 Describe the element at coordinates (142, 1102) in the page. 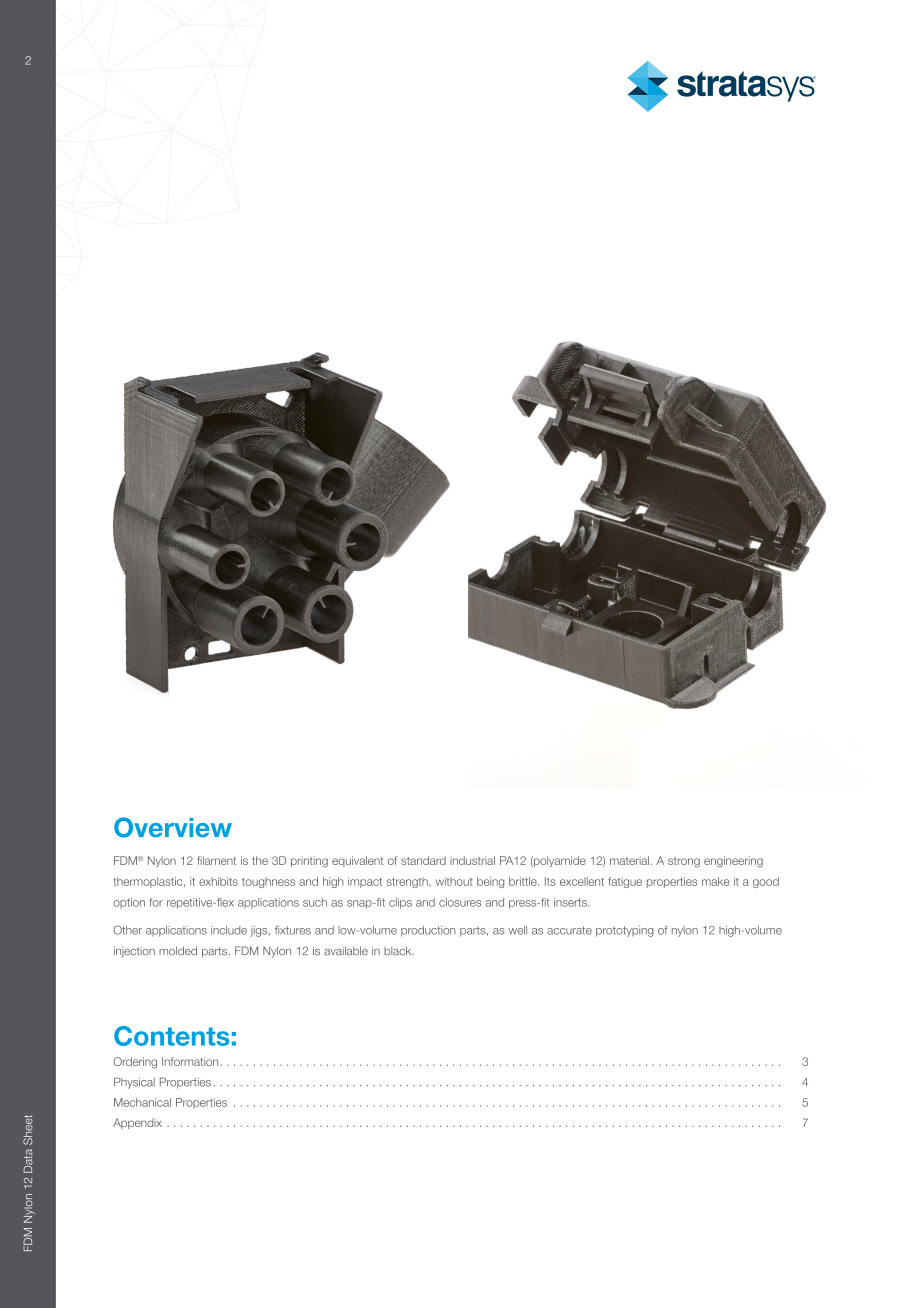

I see `Mechanical` at that location.
